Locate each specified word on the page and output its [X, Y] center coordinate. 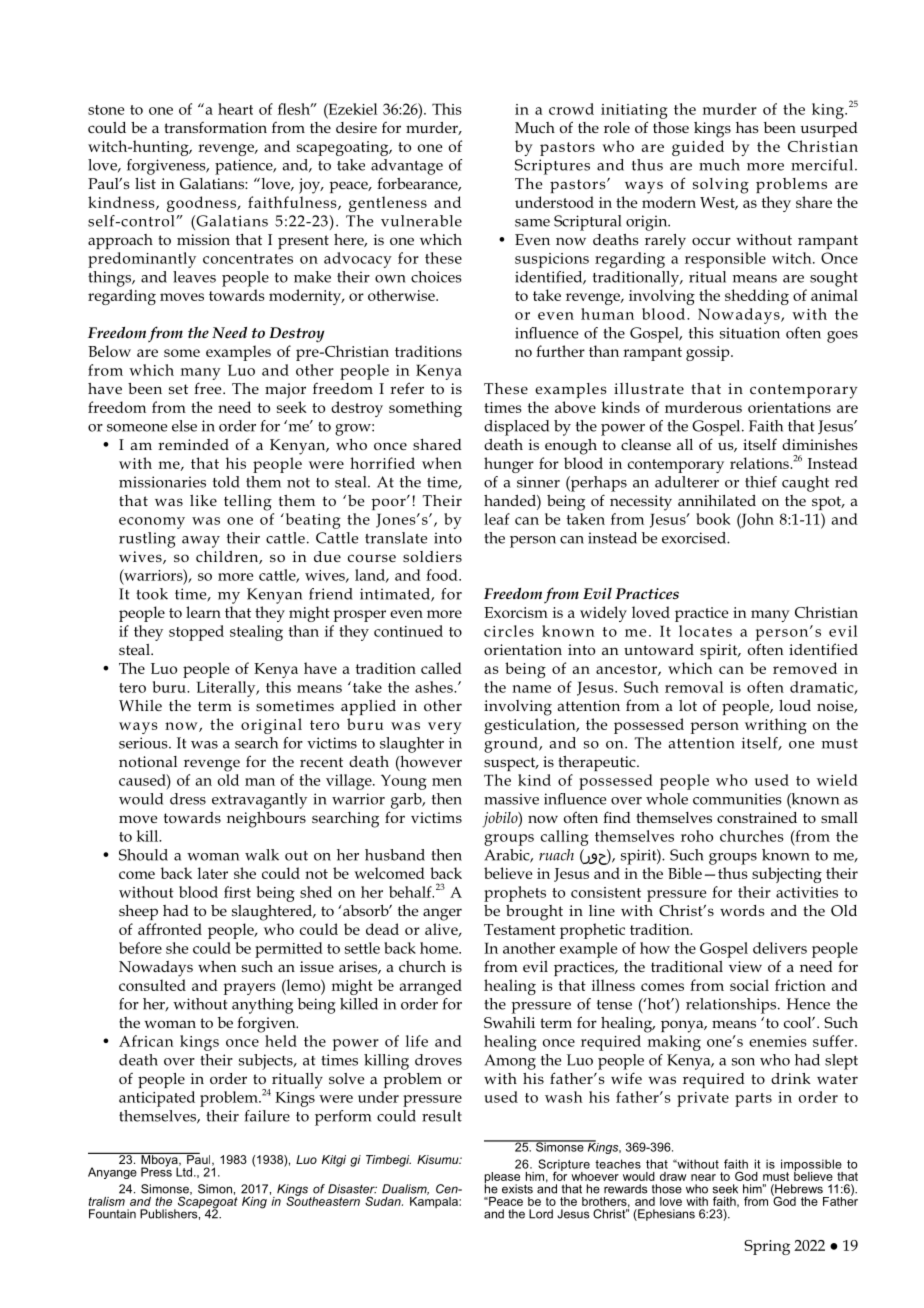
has [747, 127]
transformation [216, 127]
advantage [407, 167]
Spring [767, 1247]
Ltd [184, 1171]
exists [517, 1189]
